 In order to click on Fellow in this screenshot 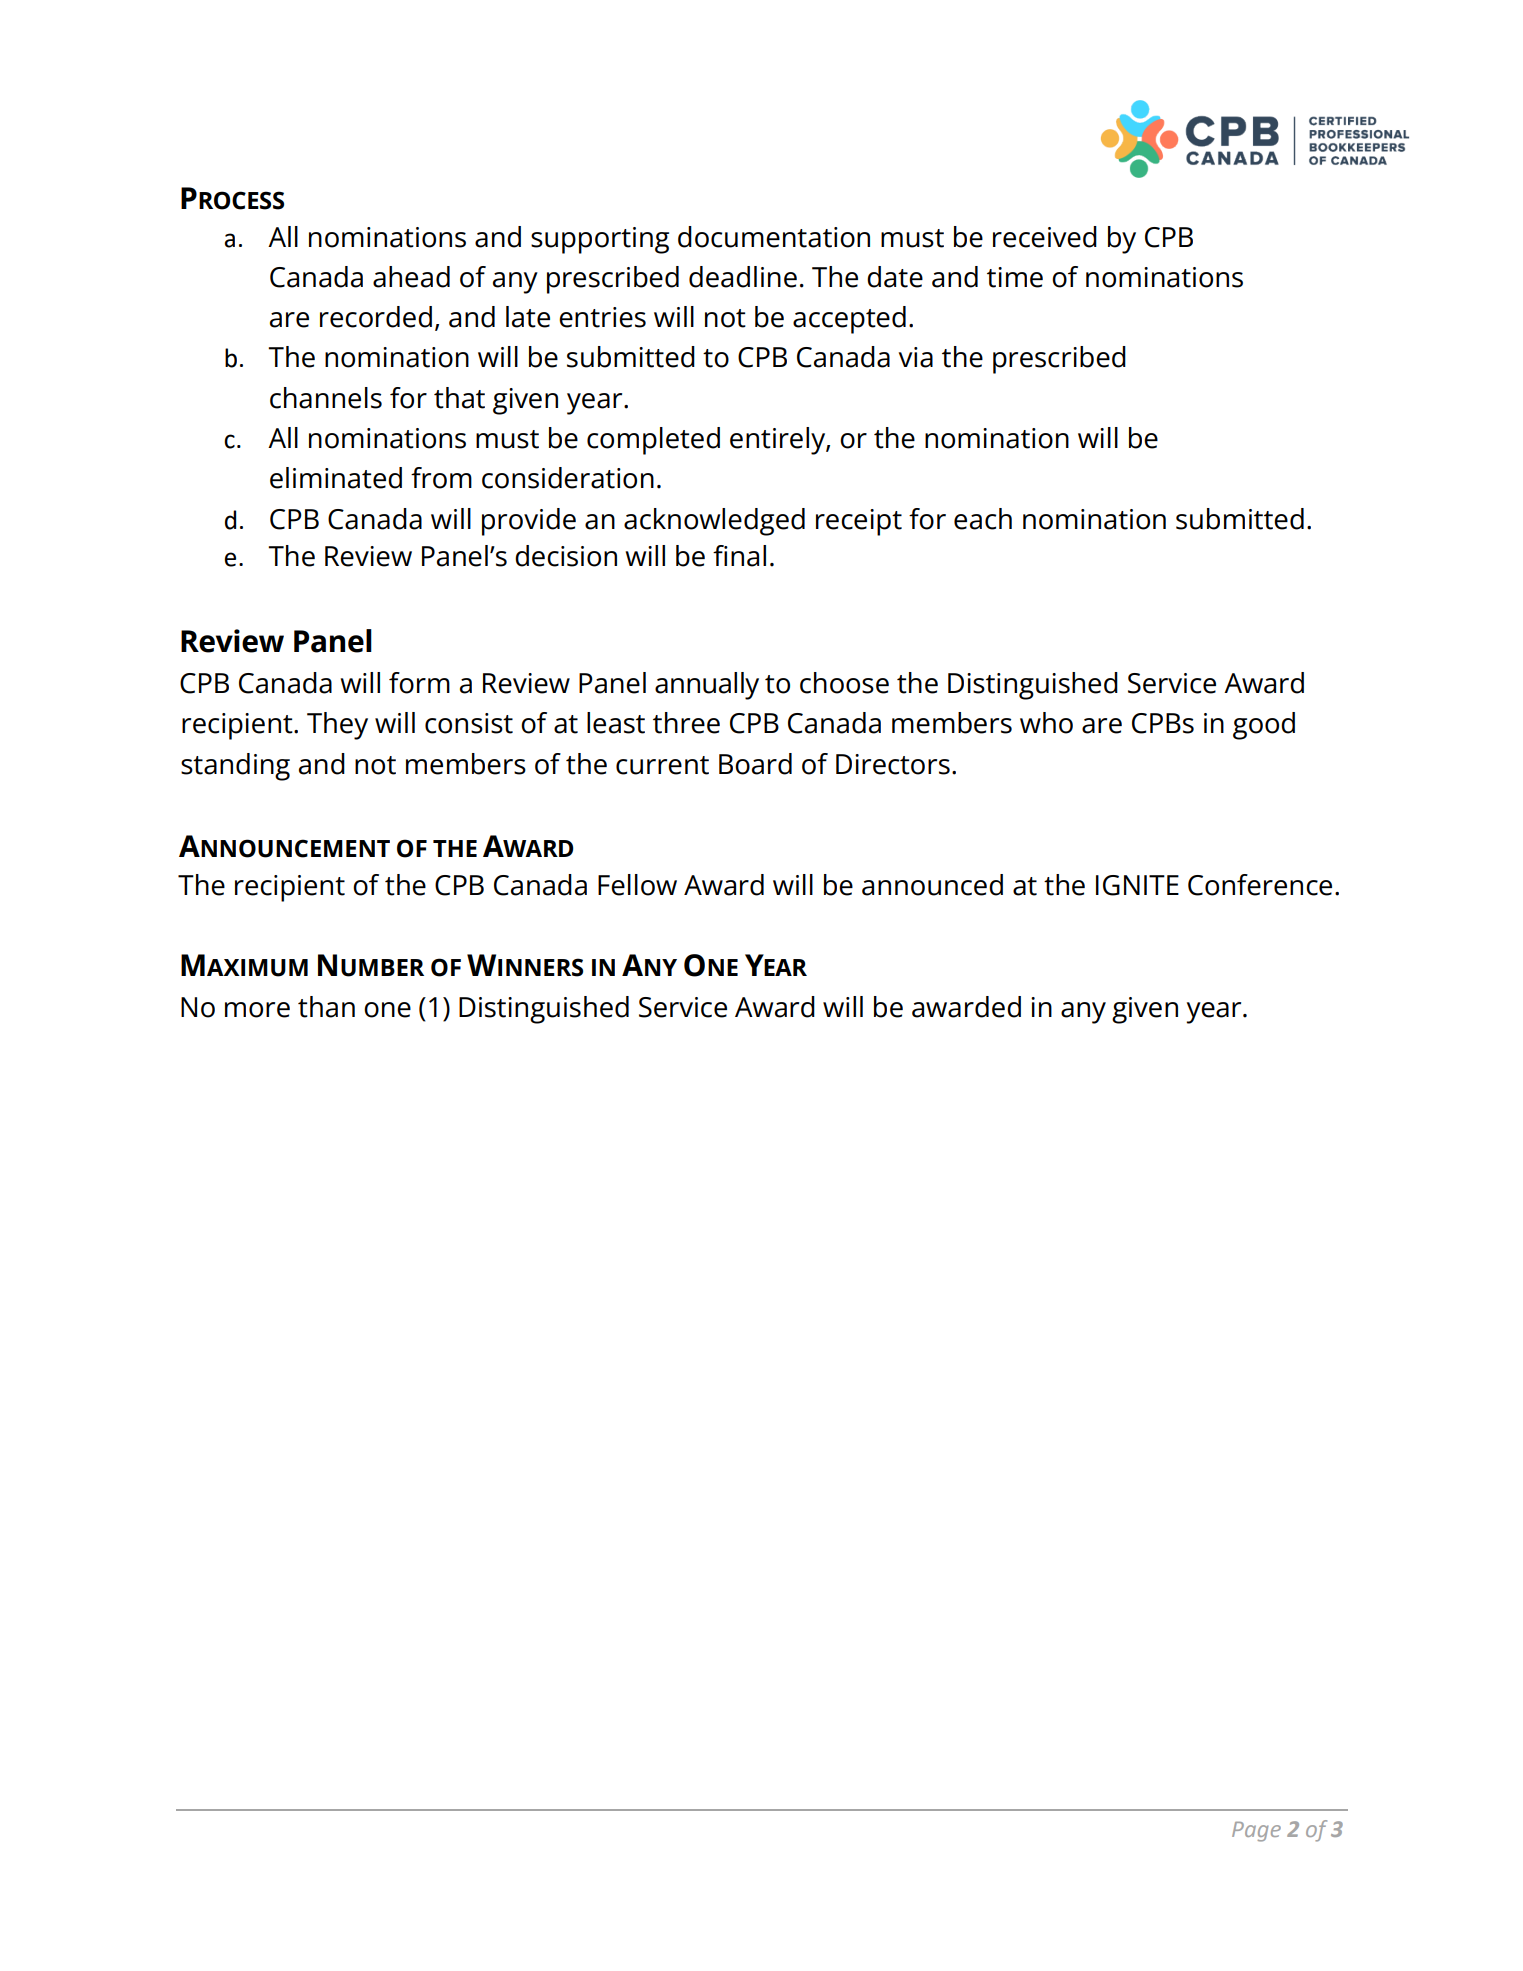, I will do `click(637, 885)`.
